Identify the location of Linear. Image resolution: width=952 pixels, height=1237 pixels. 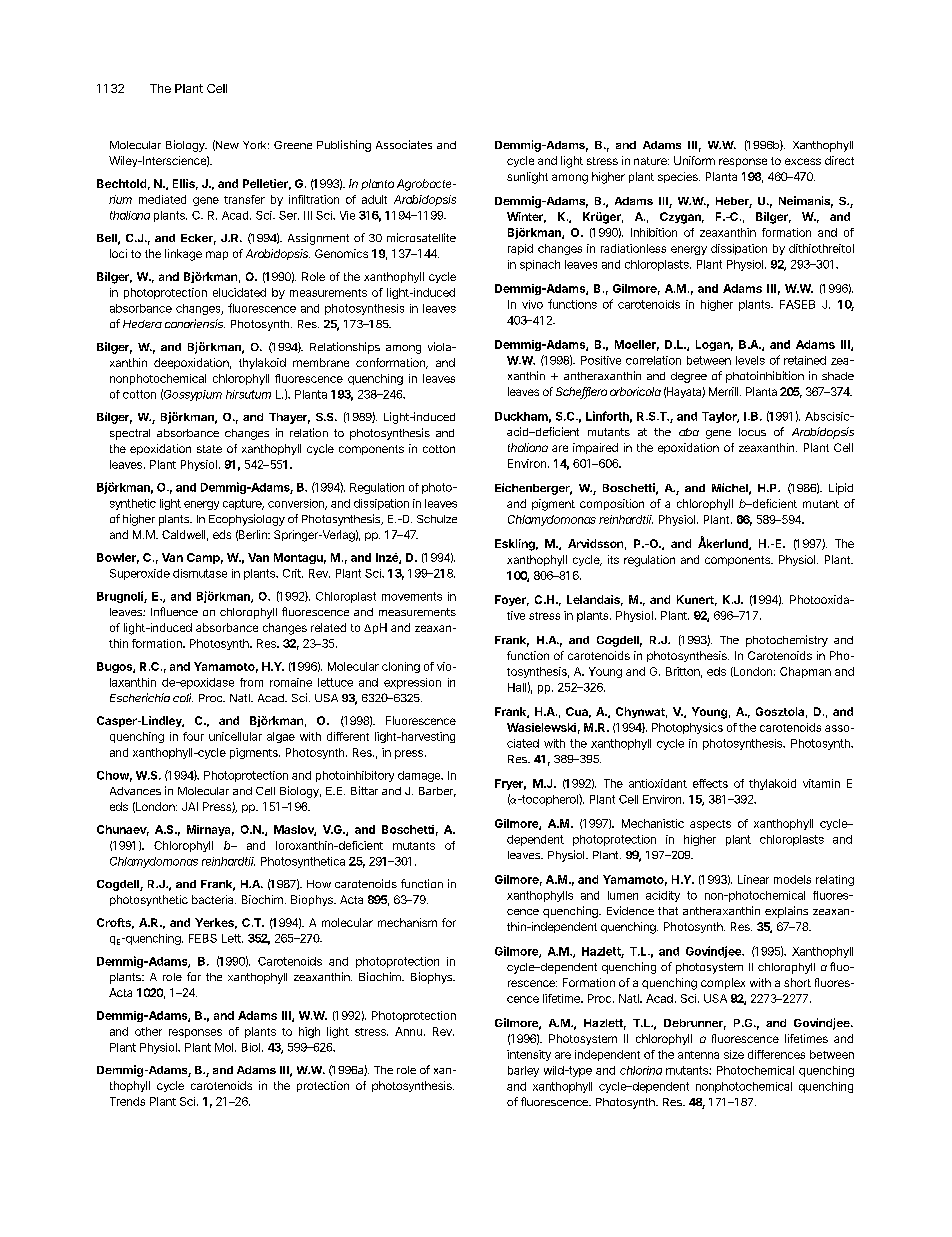
(753, 879).
